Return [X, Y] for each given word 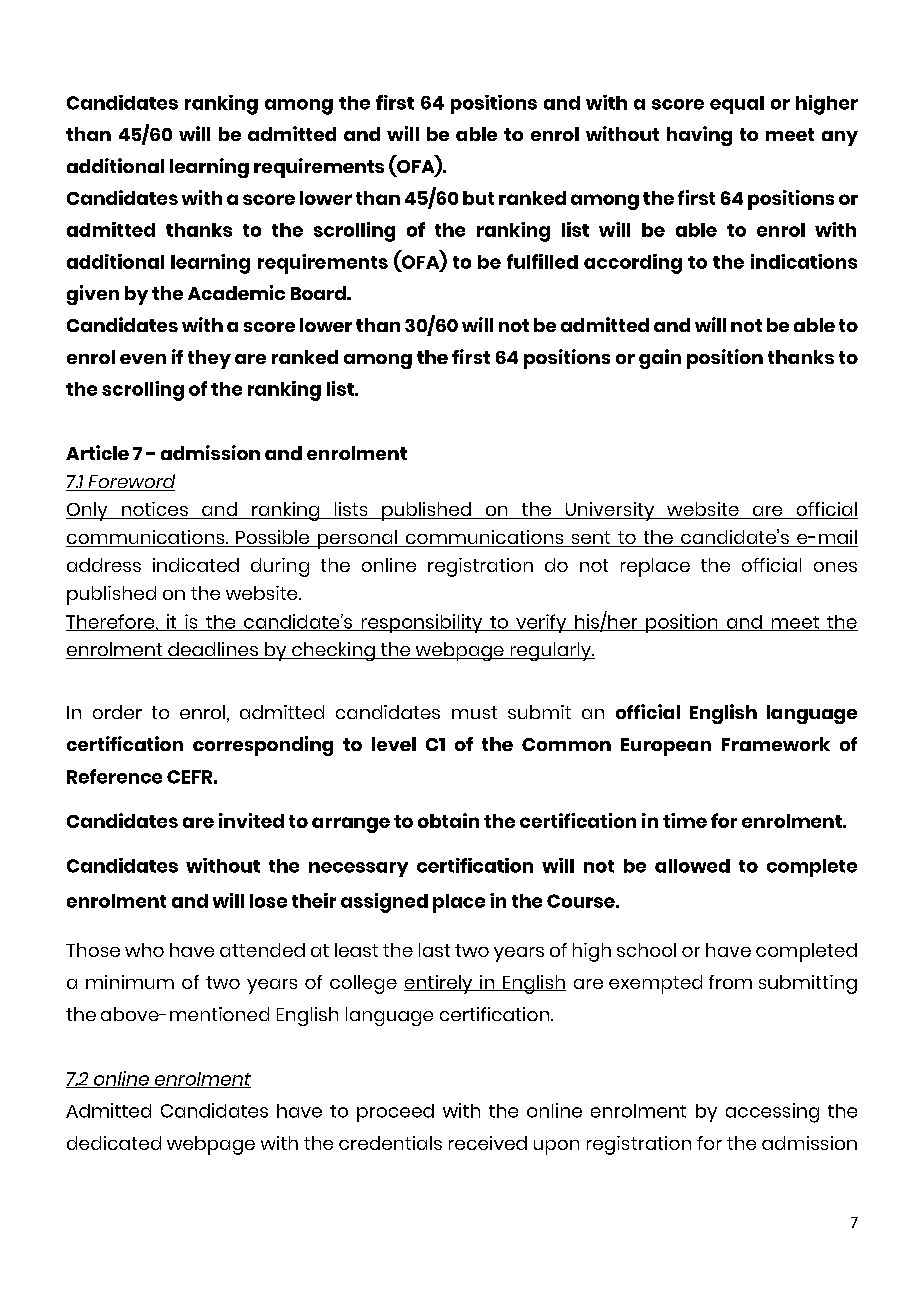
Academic [236, 292]
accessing [772, 1113]
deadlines [213, 650]
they [209, 359]
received [488, 1143]
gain [660, 359]
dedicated [114, 1143]
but [478, 198]
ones [835, 567]
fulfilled [542, 261]
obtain [448, 820]
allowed [692, 866]
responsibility [422, 623]
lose [268, 901]
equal [737, 105]
